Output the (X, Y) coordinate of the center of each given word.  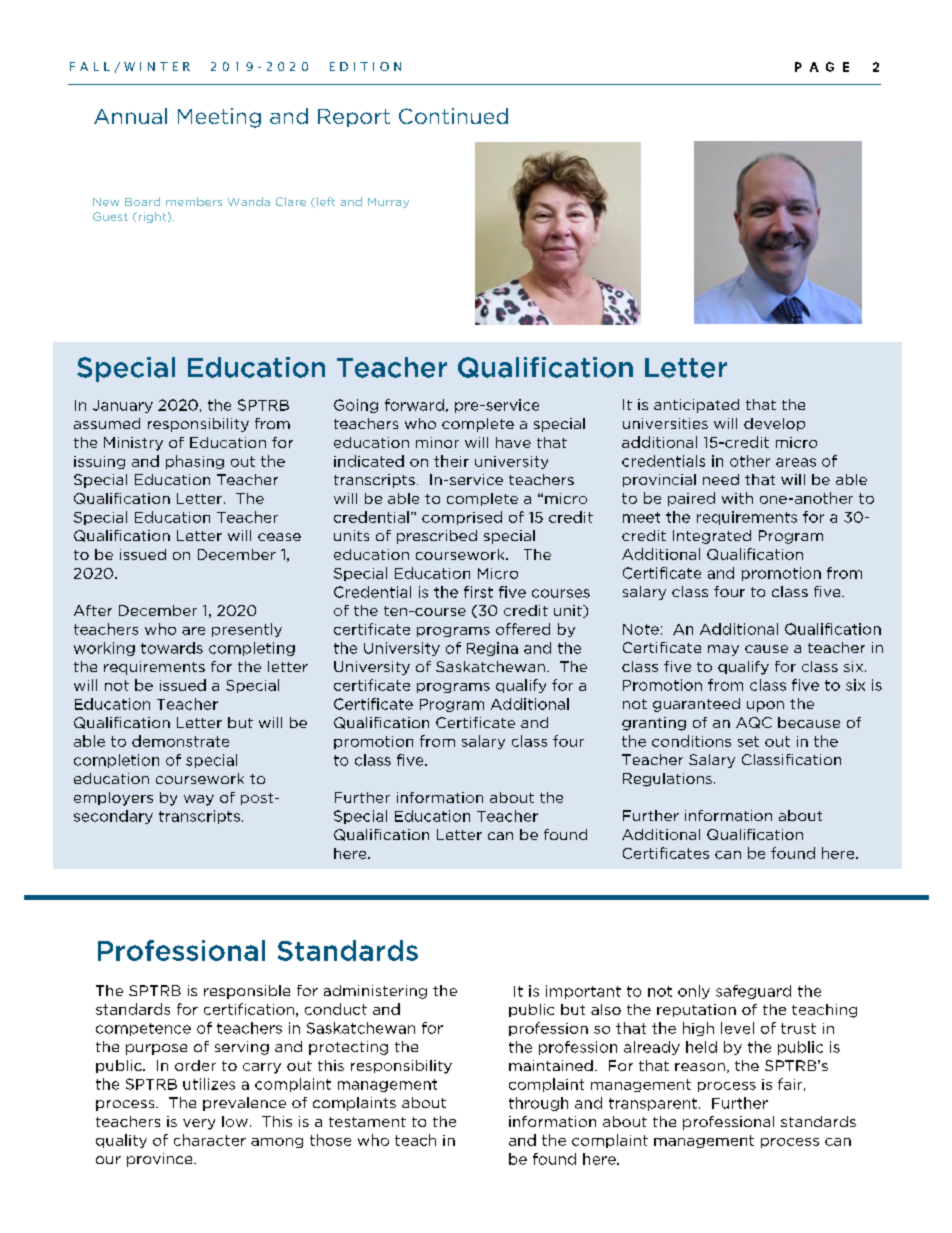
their (451, 461)
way (199, 800)
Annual (130, 116)
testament (367, 1122)
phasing (195, 462)
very (199, 1124)
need (721, 479)
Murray (388, 203)
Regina (492, 649)
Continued (453, 116)
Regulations (667, 780)
